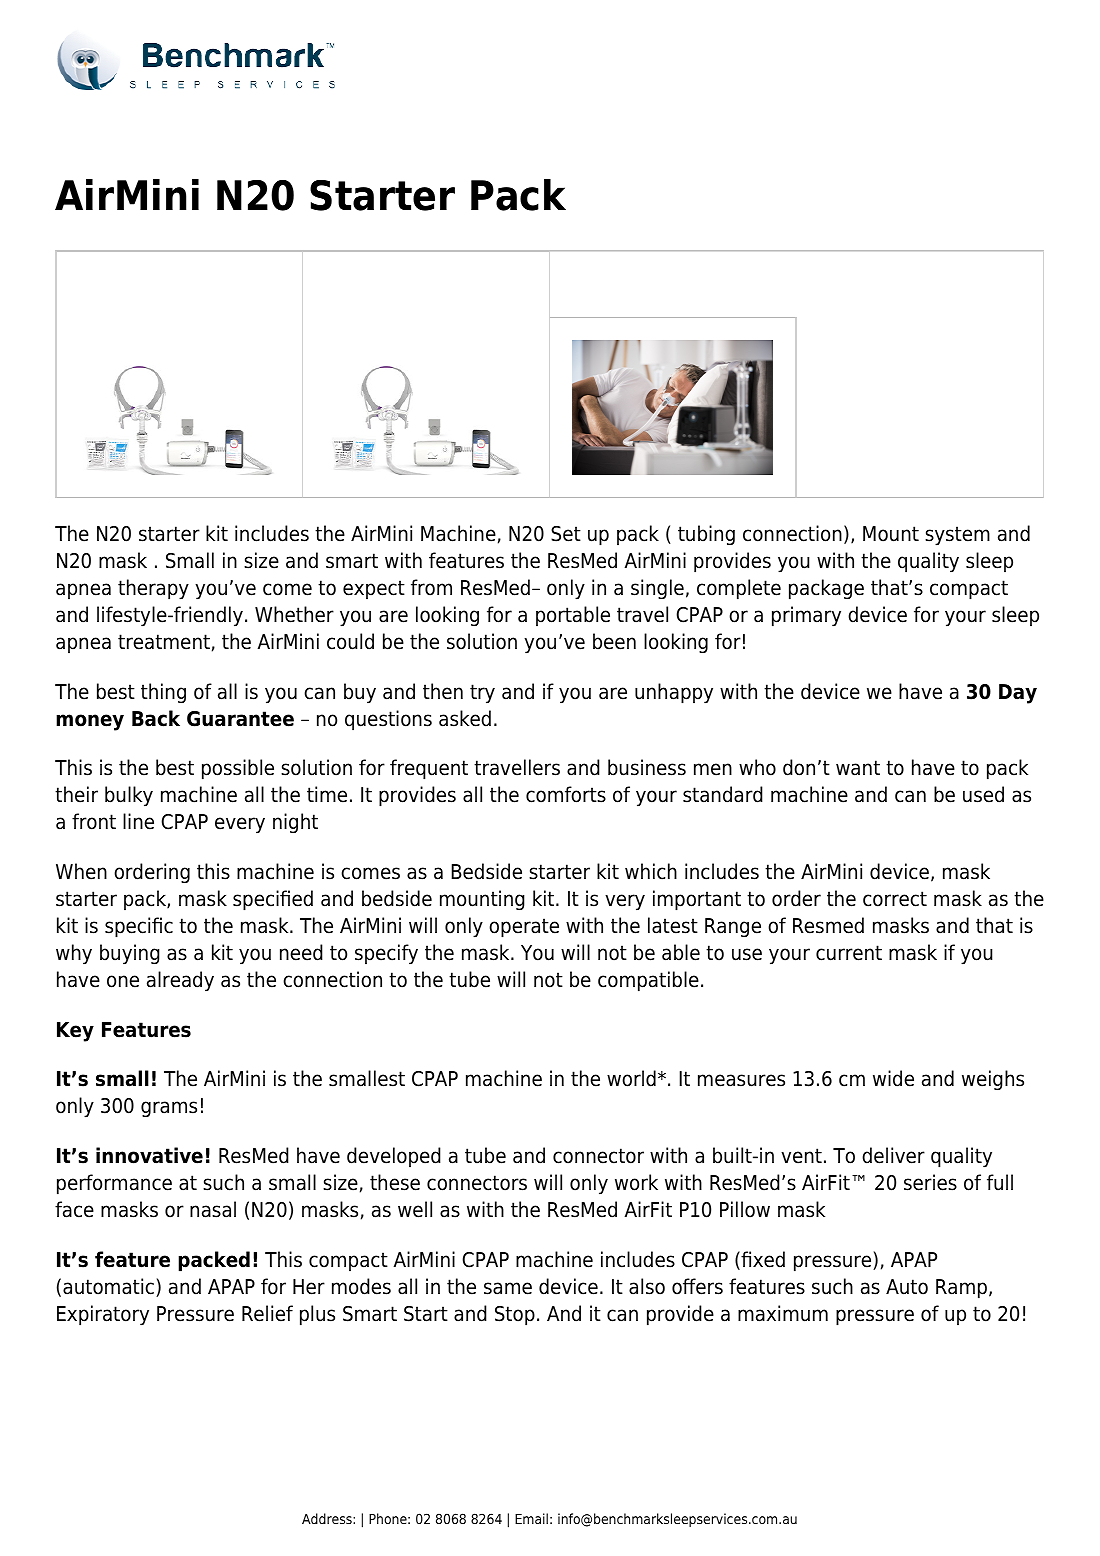 This screenshot has height=1556, width=1100. I want to click on therapy, so click(153, 589).
